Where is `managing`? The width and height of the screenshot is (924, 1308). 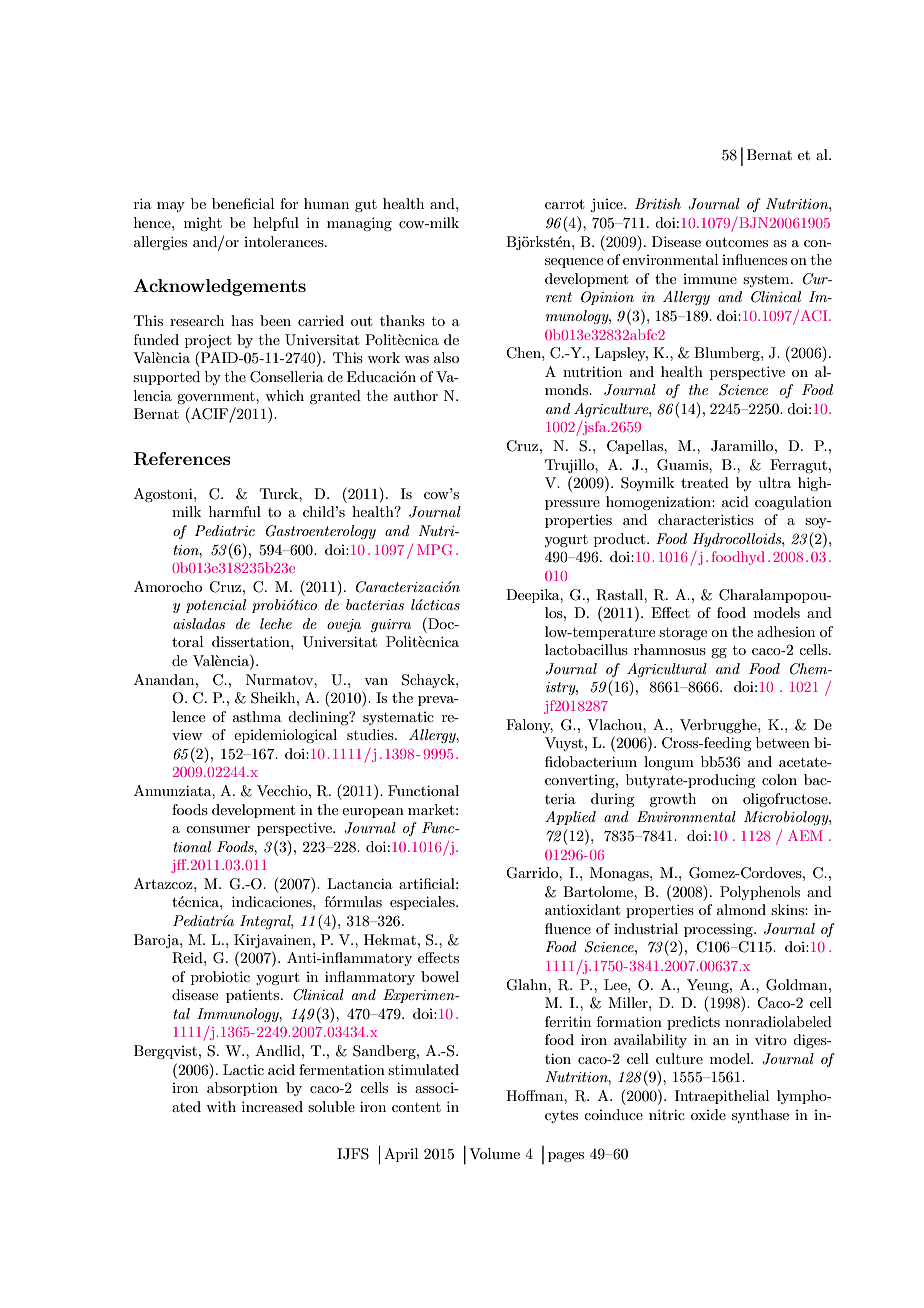
managing is located at coordinates (359, 224).
